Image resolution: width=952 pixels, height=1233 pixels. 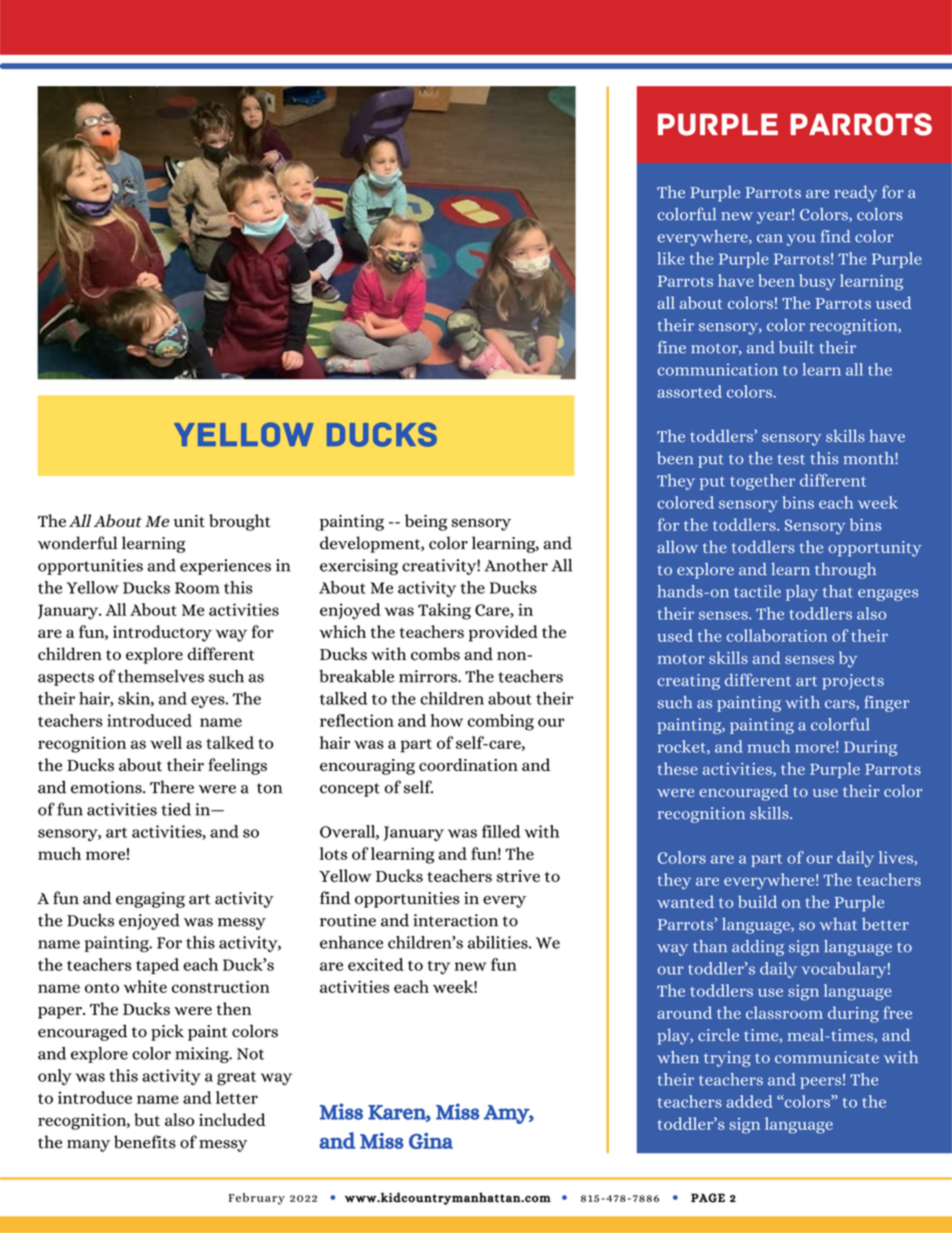 What do you see at coordinates (447, 720) in the screenshot?
I see `how` at bounding box center [447, 720].
